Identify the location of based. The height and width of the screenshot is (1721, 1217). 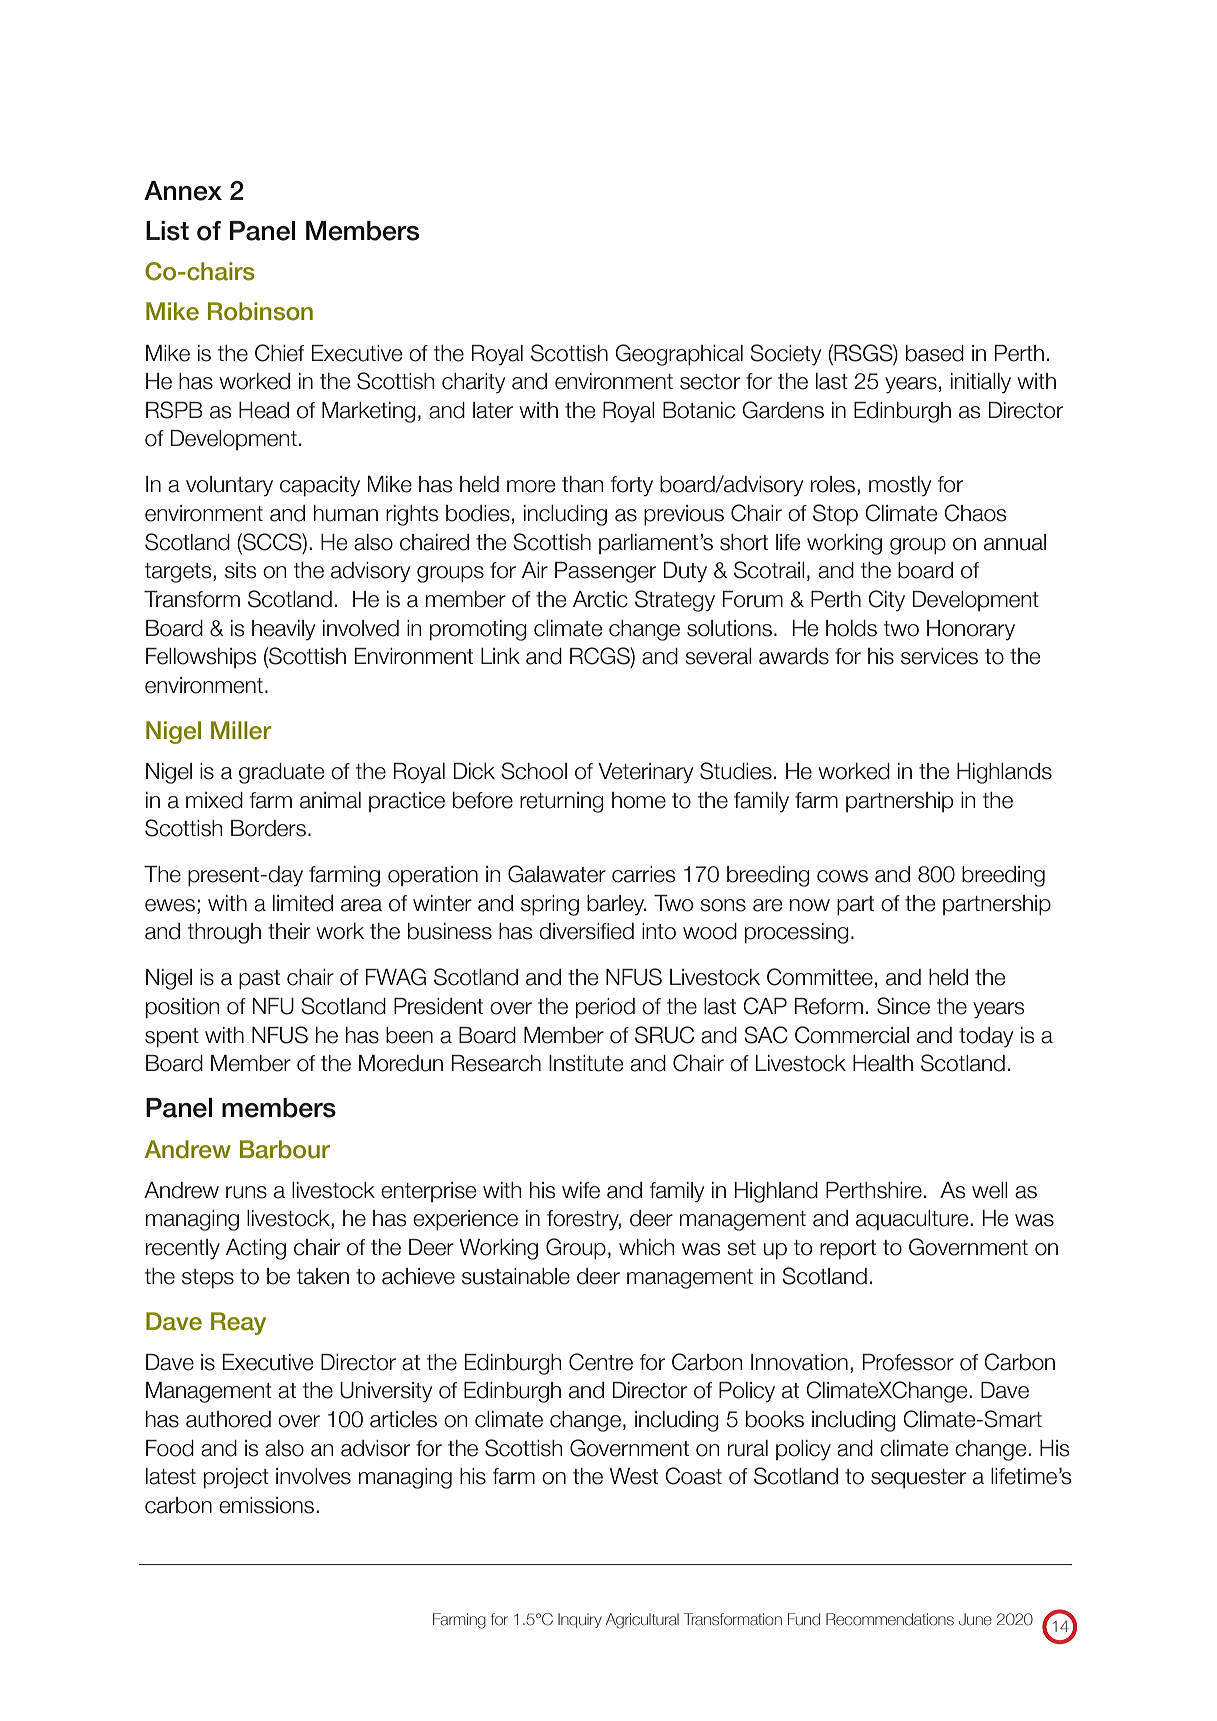
(935, 353).
